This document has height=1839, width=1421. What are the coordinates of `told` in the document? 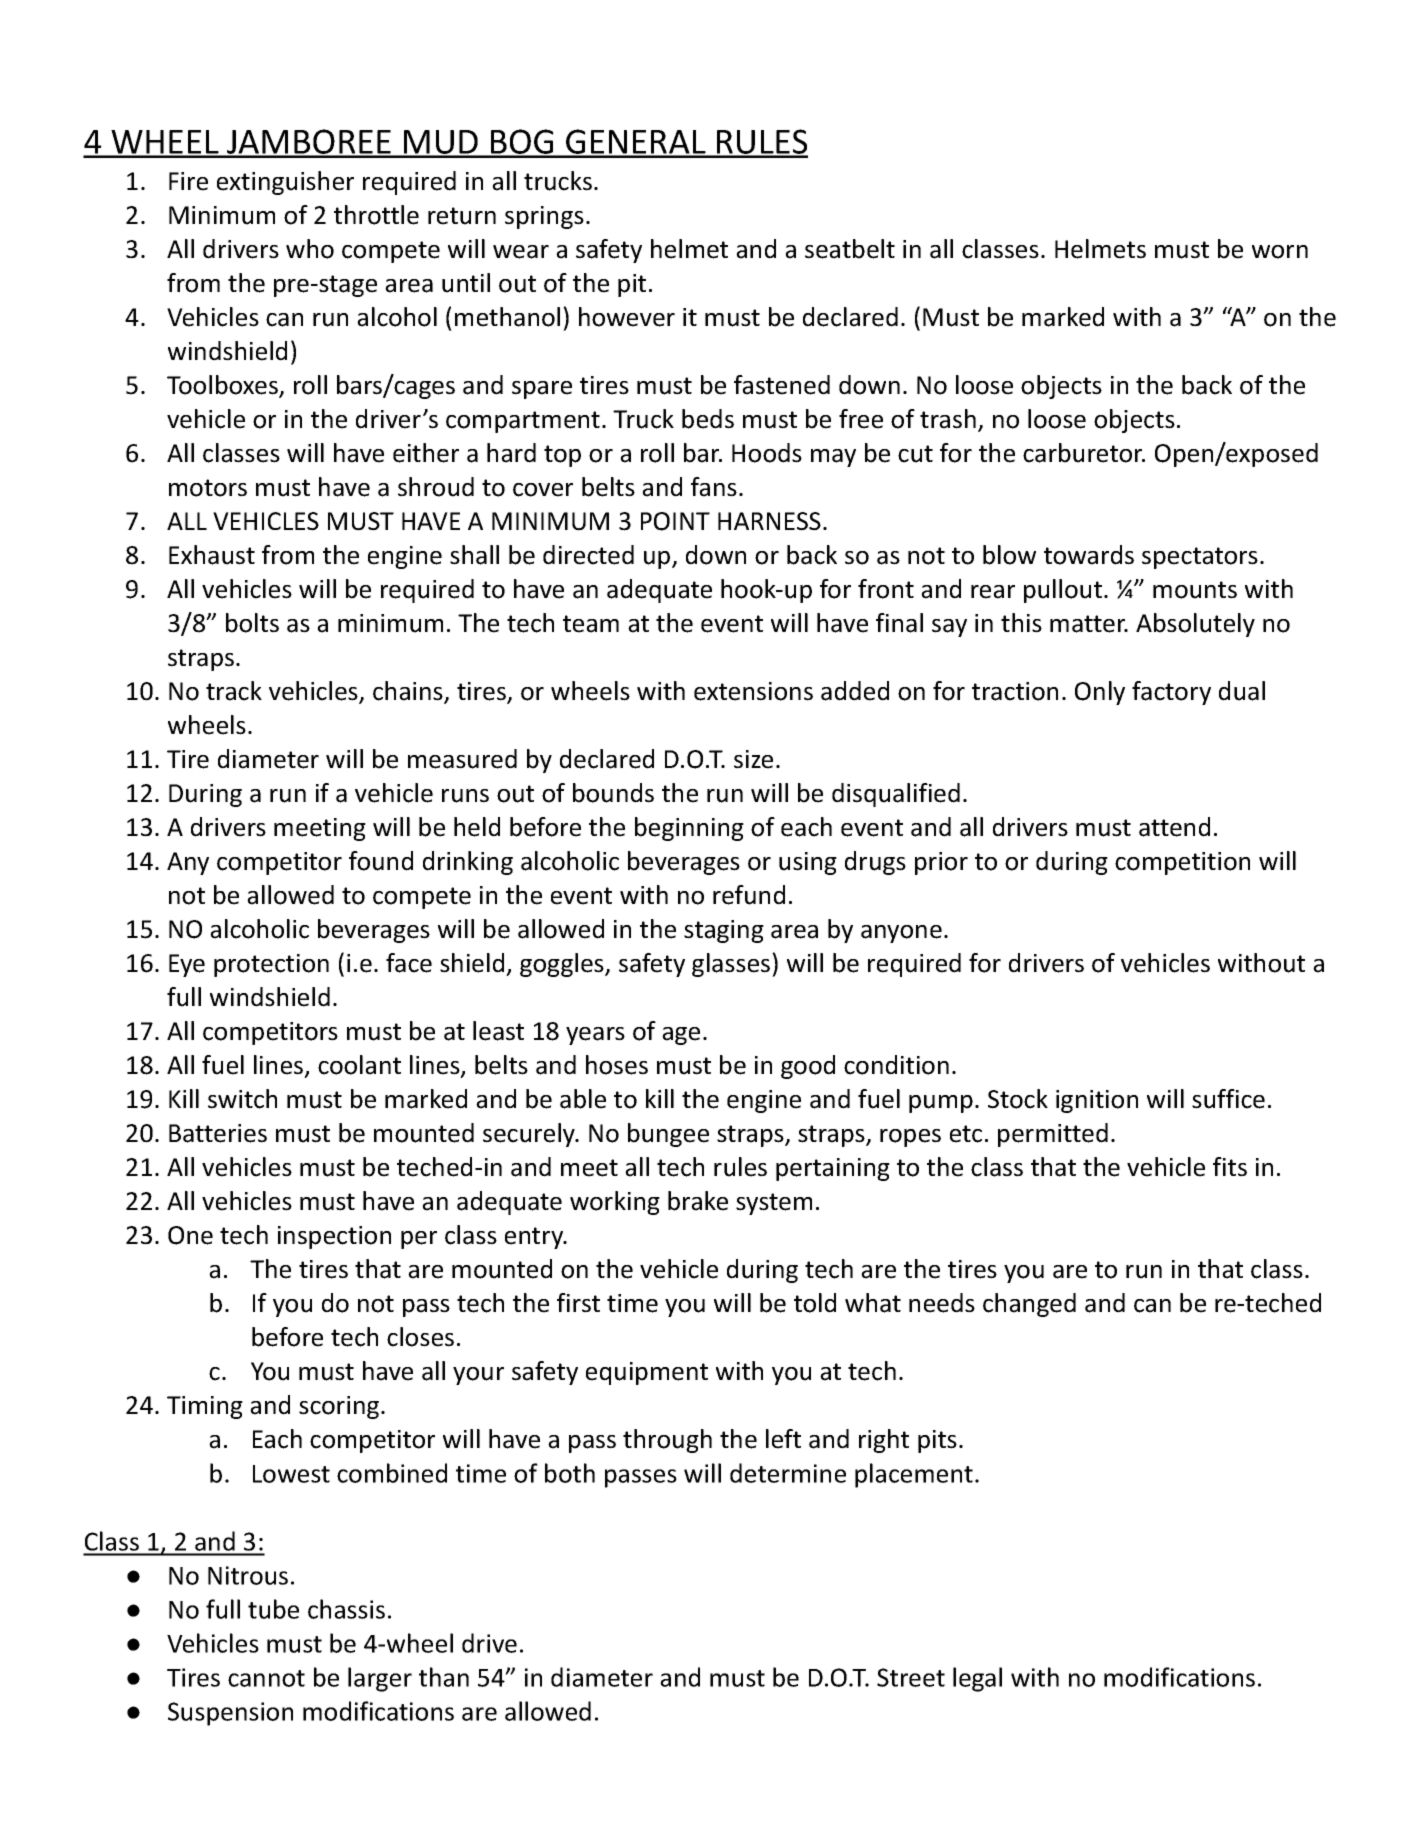 It's located at (815, 1303).
